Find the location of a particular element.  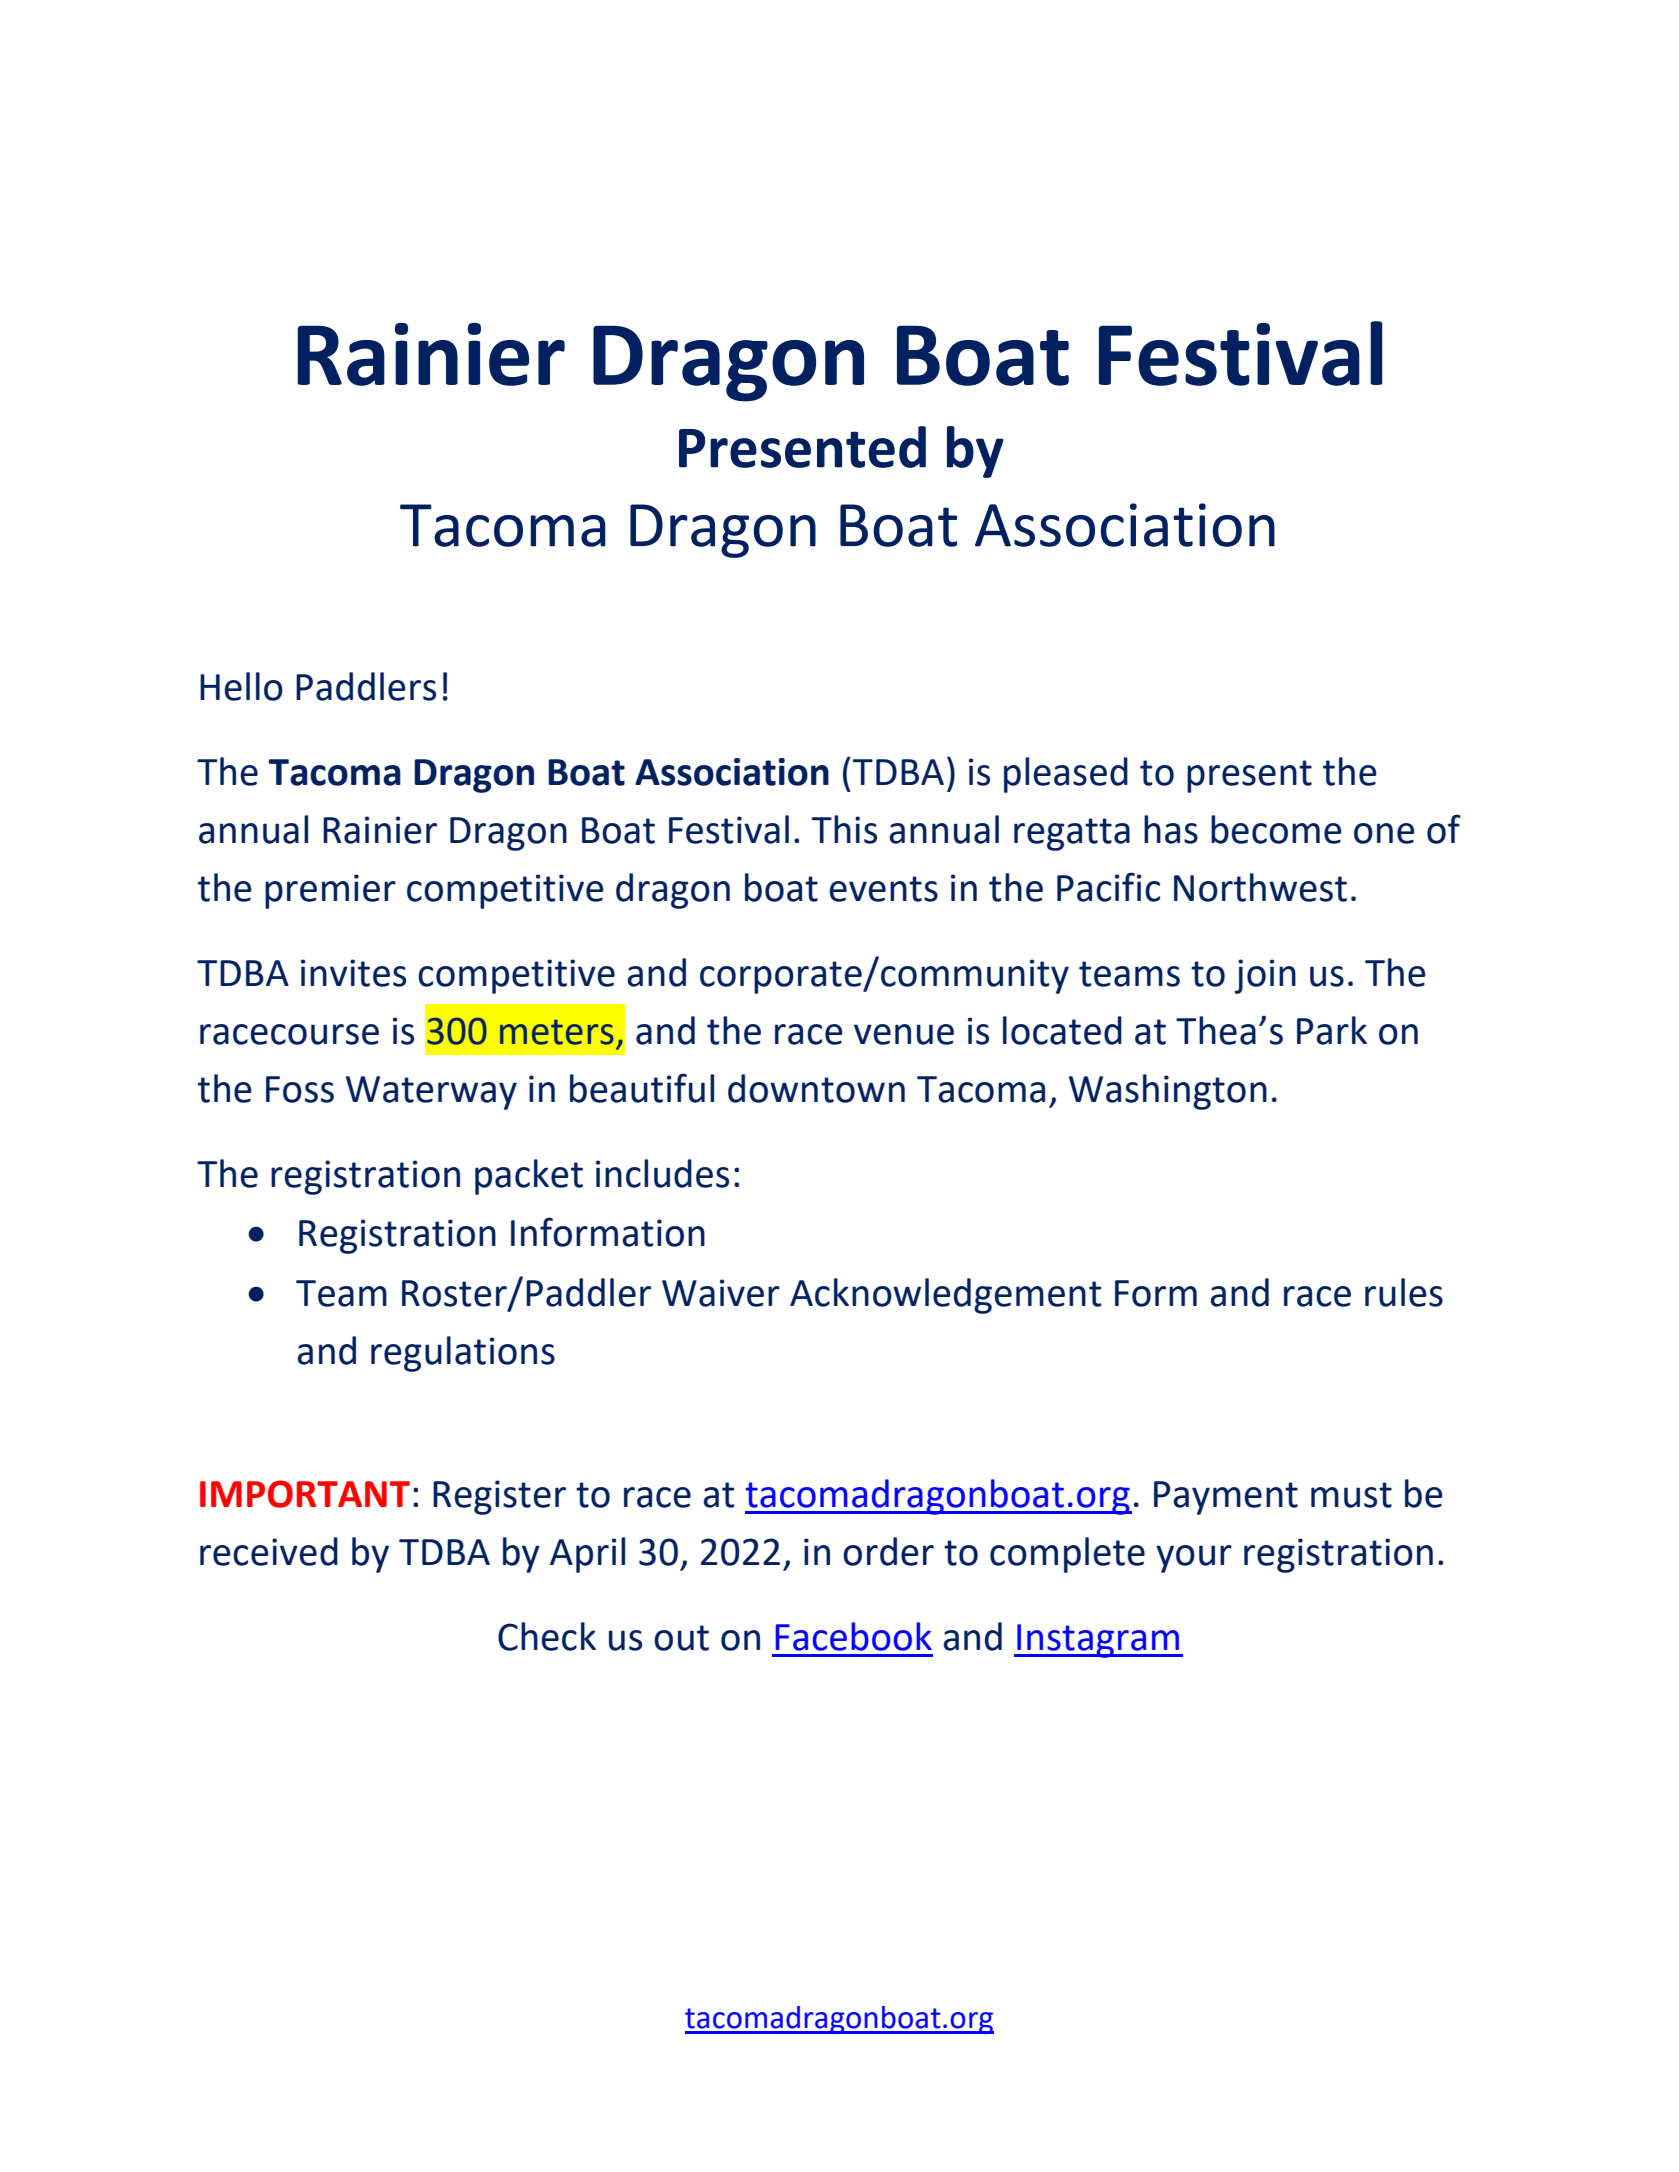

Facebook is located at coordinates (853, 1636).
